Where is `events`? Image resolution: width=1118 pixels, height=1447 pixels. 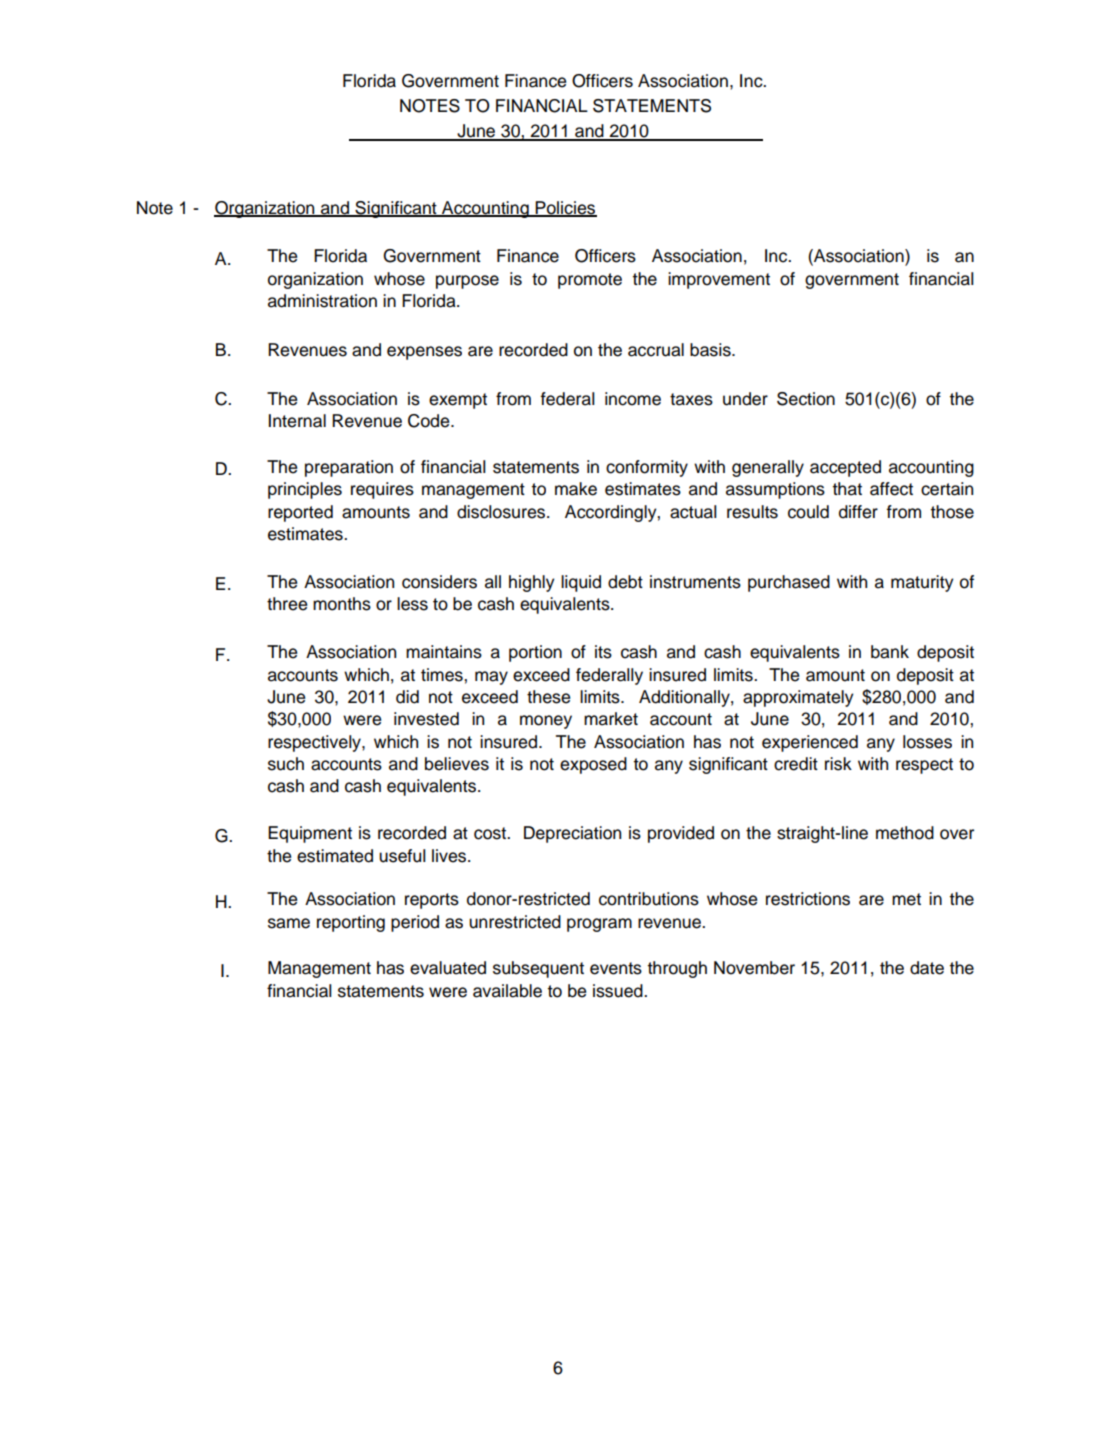 events is located at coordinates (616, 968).
